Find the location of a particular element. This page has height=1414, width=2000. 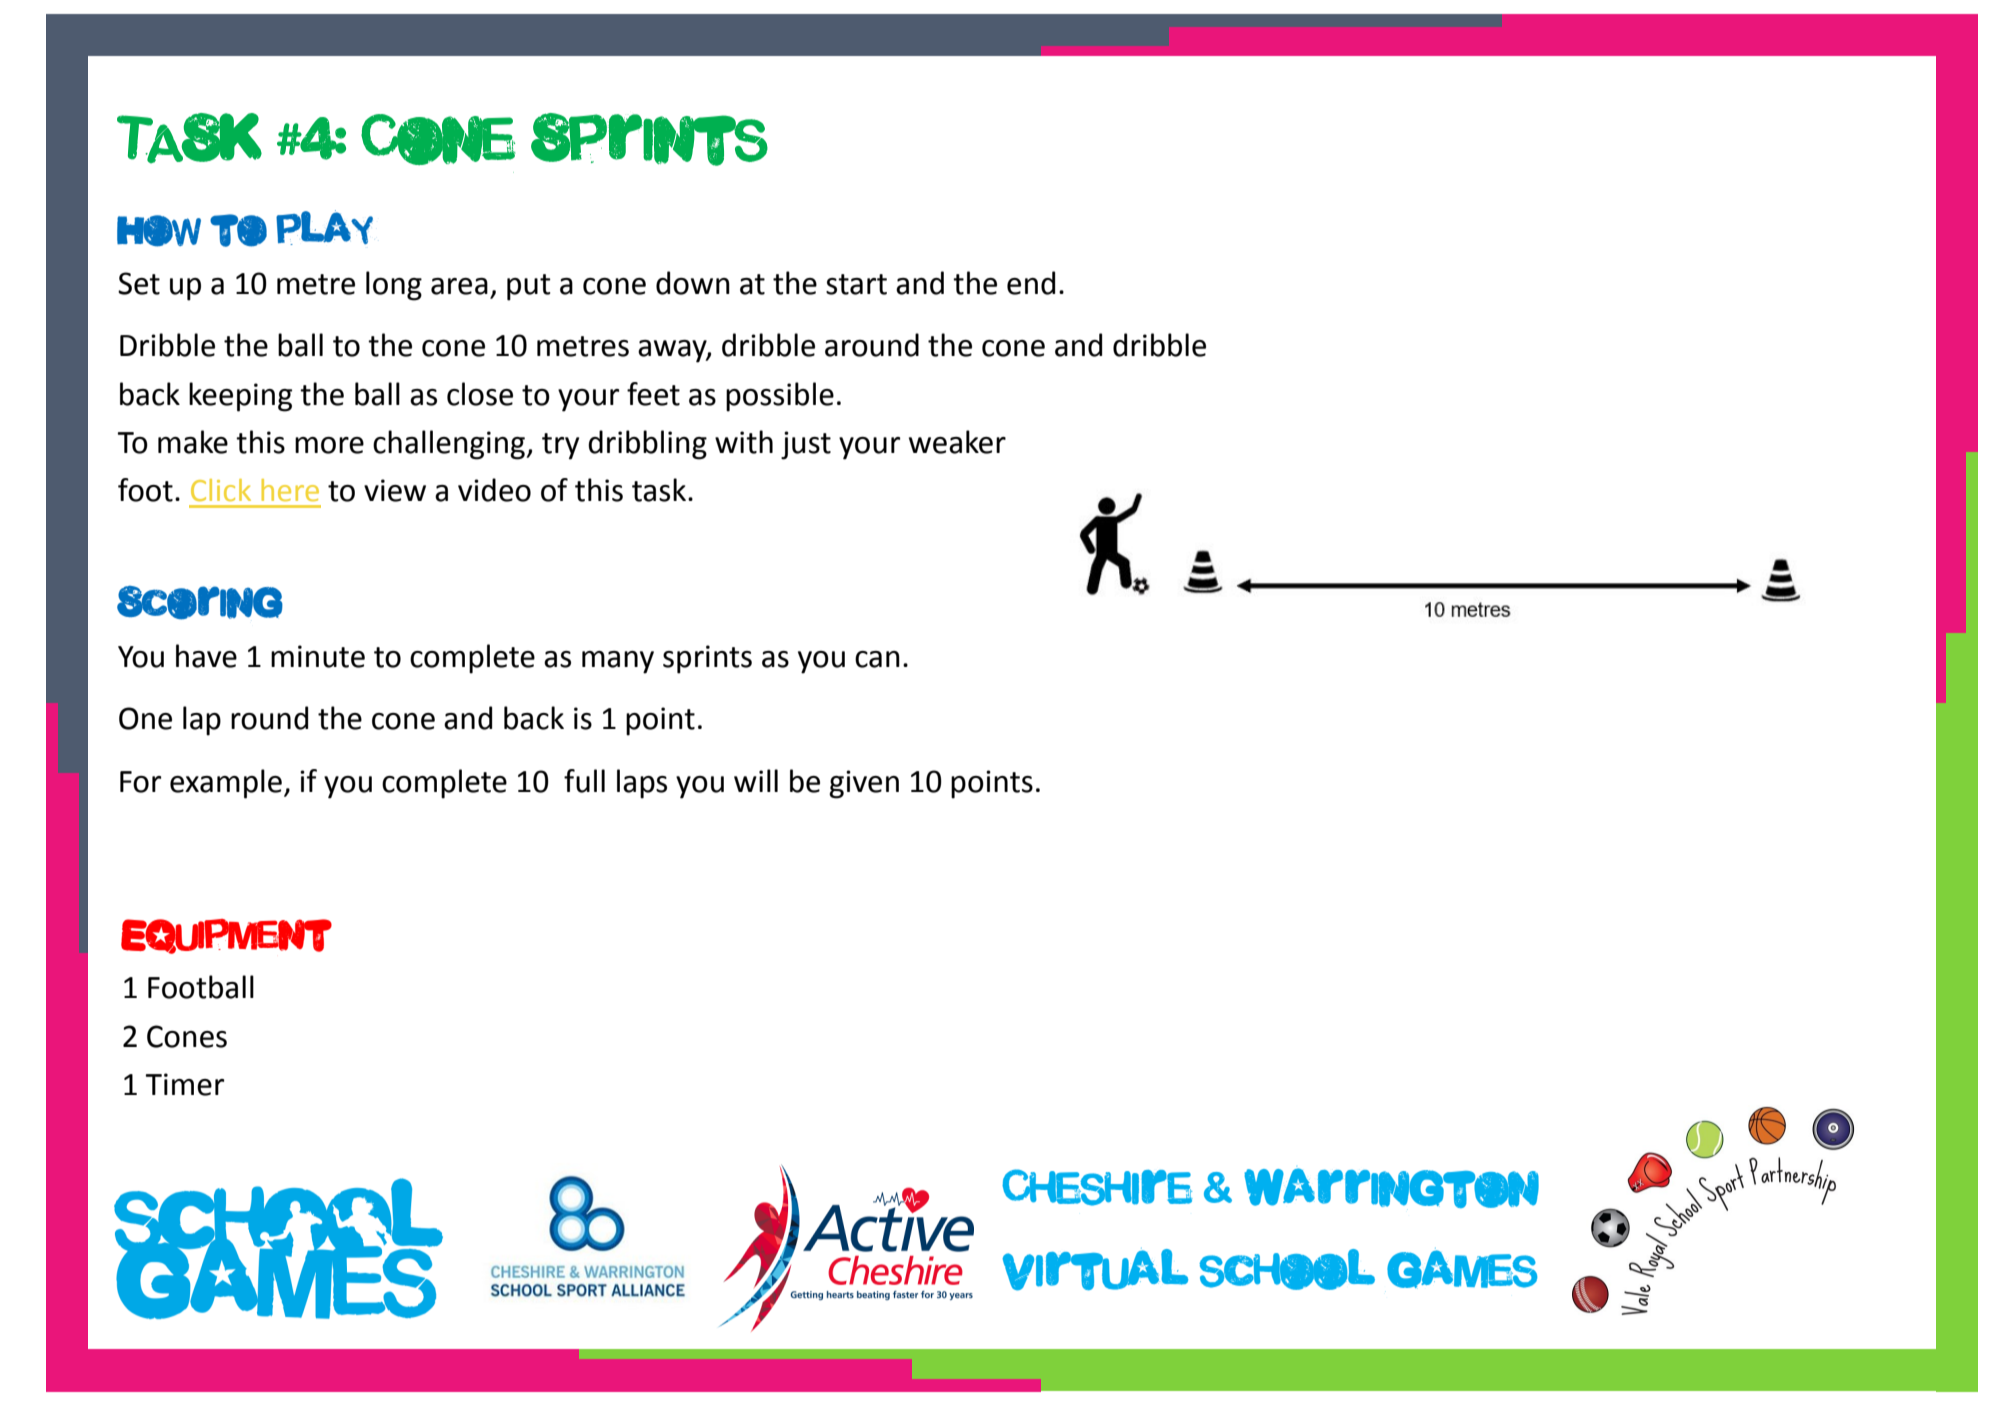

end is located at coordinates (1031, 283).
